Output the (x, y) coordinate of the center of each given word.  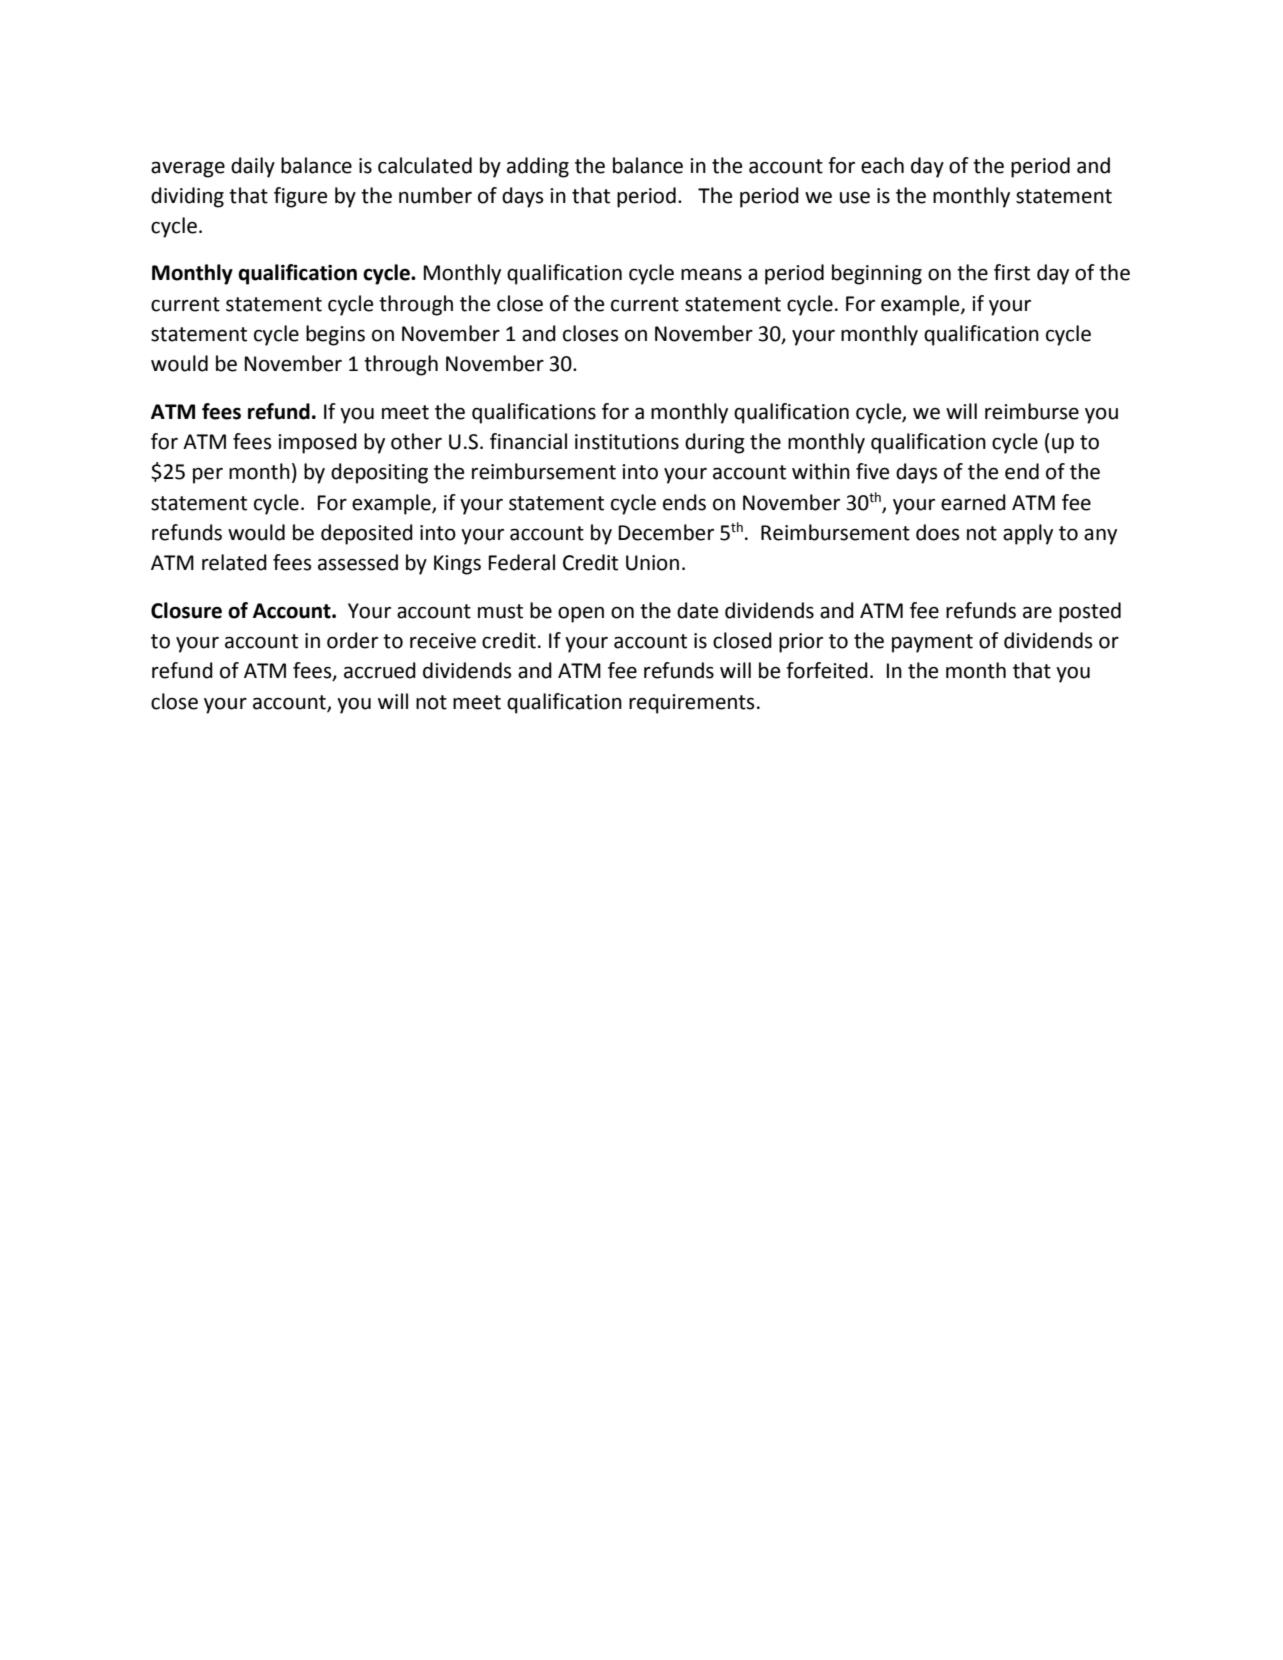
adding (538, 167)
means (711, 274)
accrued (380, 670)
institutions (627, 442)
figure (300, 197)
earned (973, 502)
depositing (379, 473)
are (1037, 612)
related (234, 562)
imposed (317, 443)
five (872, 471)
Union (652, 563)
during (715, 443)
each (882, 165)
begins (335, 335)
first (1012, 272)
